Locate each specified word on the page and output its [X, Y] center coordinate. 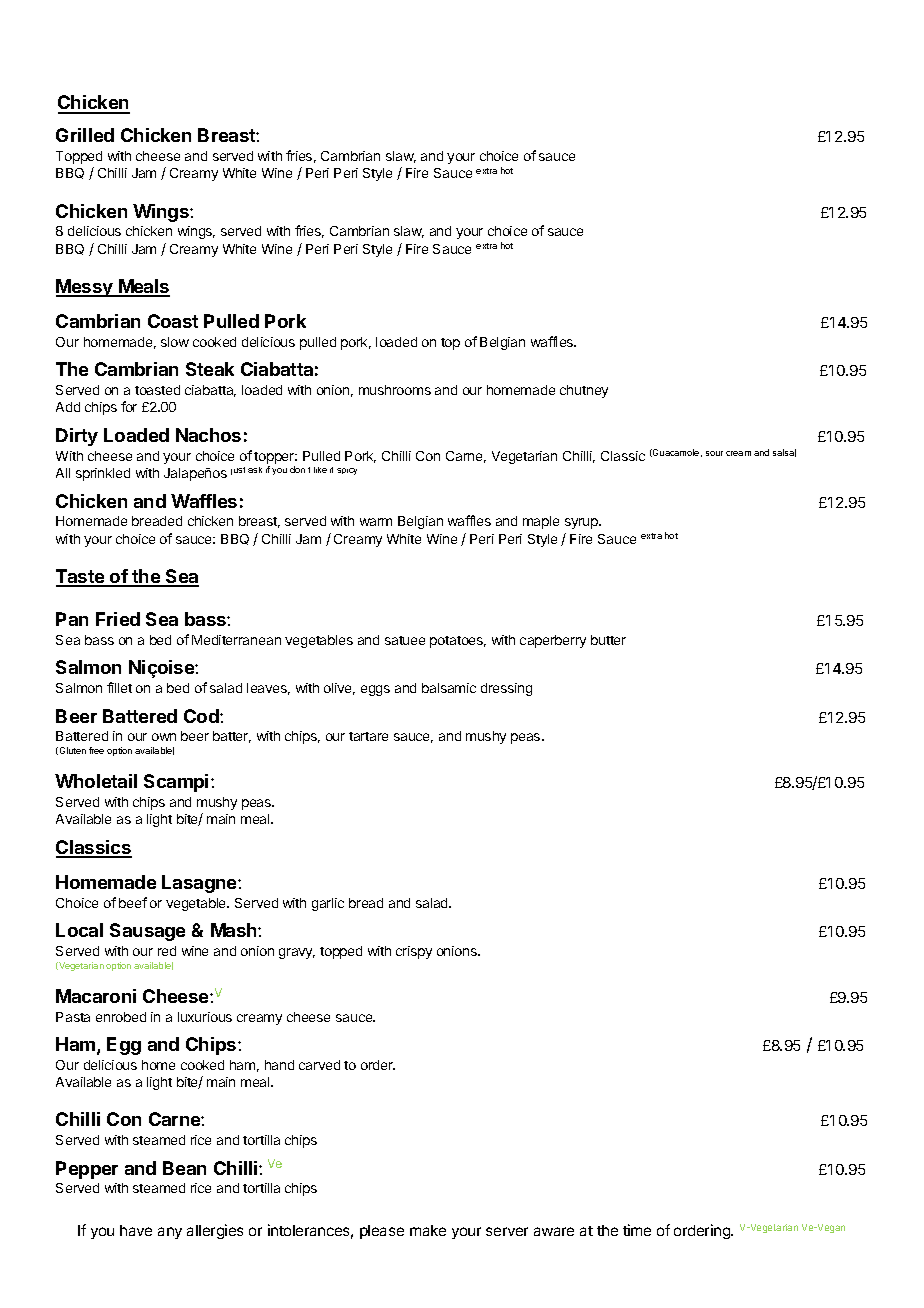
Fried [118, 619]
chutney [584, 391]
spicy [347, 471]
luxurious [205, 1017]
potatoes [458, 642]
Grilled [85, 135]
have [136, 1230]
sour [714, 453]
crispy [414, 952]
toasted [157, 390]
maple [541, 522]
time [637, 1230]
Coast [173, 321]
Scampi [176, 783]
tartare [368, 736]
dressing [506, 689]
